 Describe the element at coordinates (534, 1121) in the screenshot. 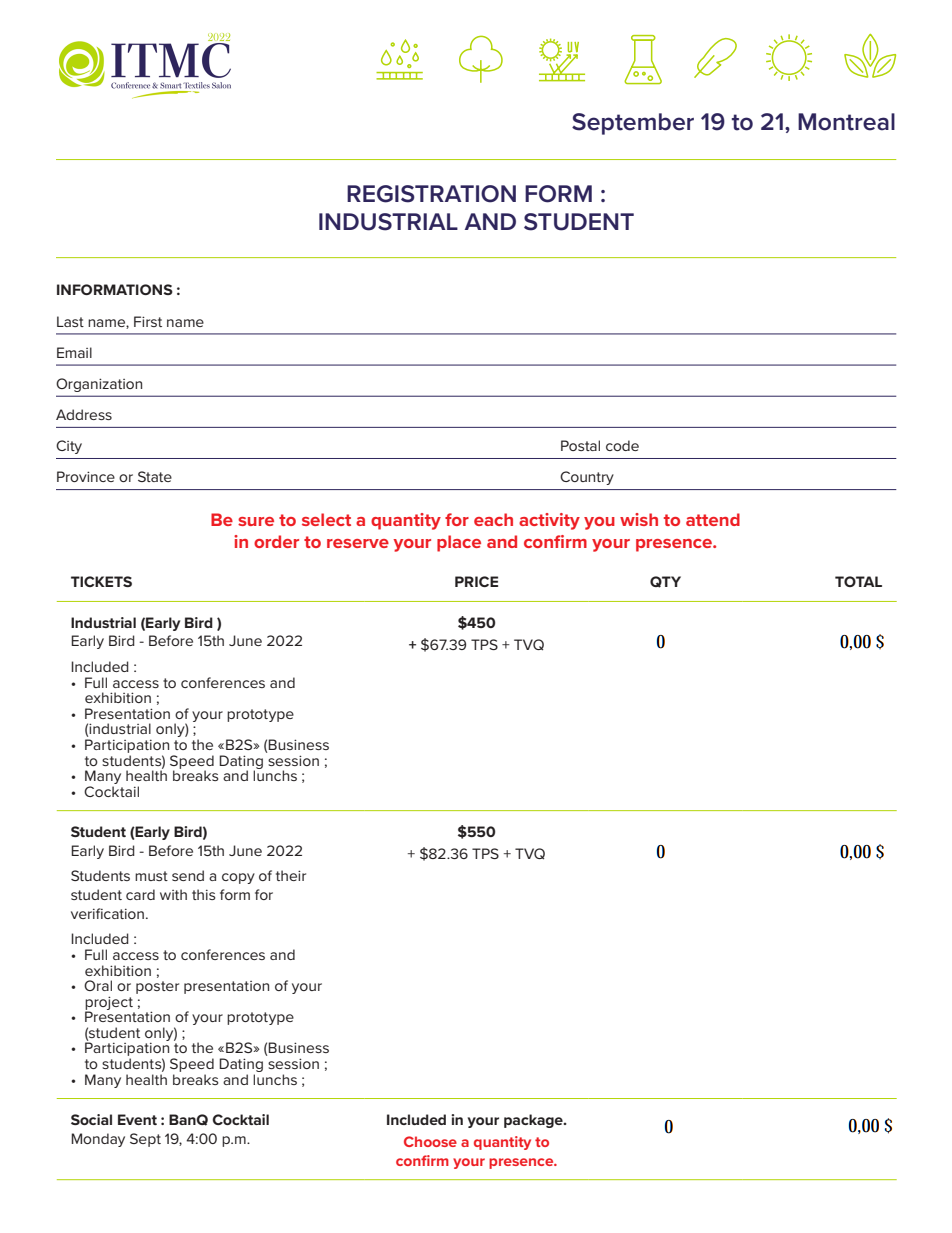

I see `package` at that location.
